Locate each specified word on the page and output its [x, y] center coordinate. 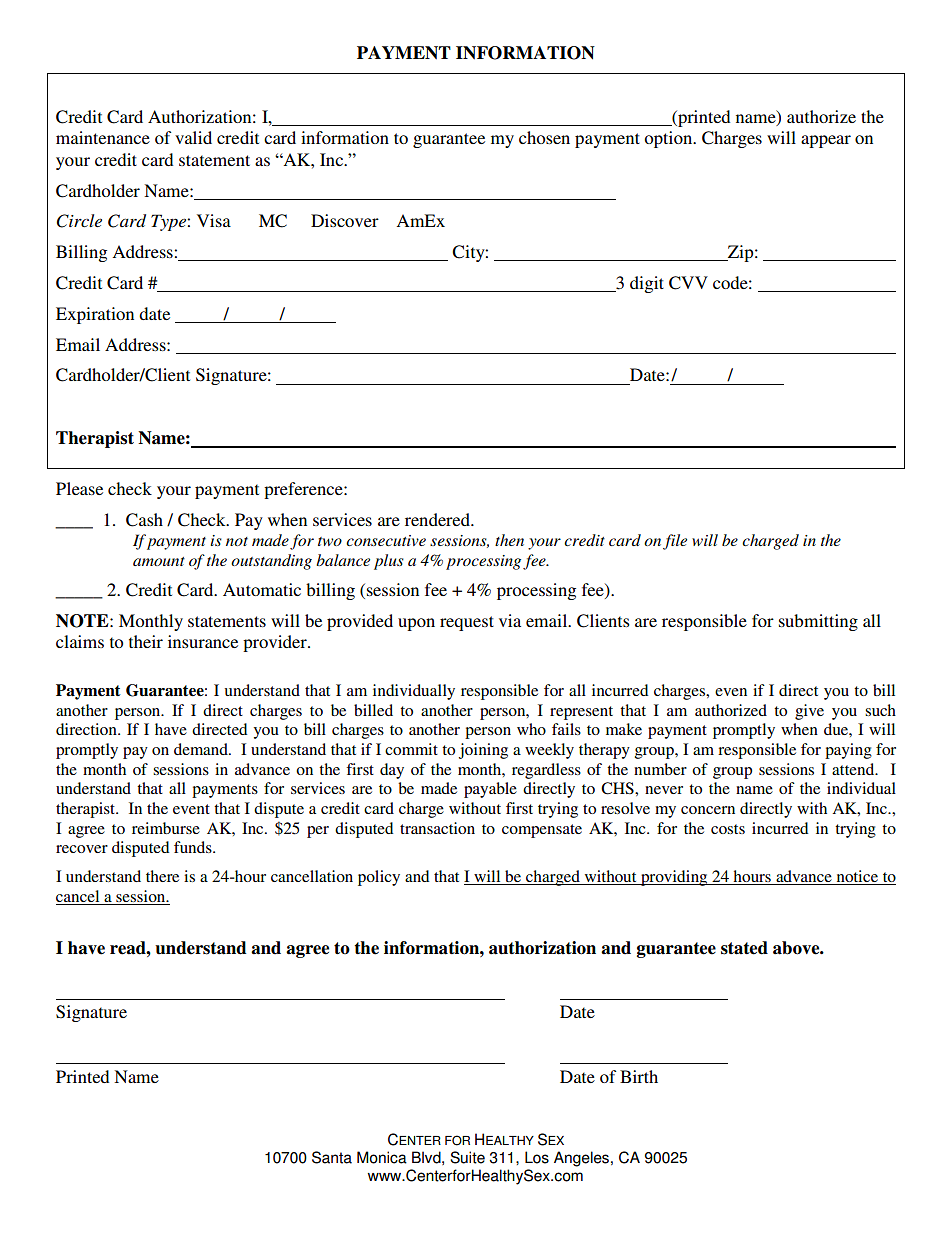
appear [826, 141]
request [467, 623]
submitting [818, 622]
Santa [332, 1157]
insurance [203, 641]
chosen [544, 137]
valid [193, 137]
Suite [467, 1157]
